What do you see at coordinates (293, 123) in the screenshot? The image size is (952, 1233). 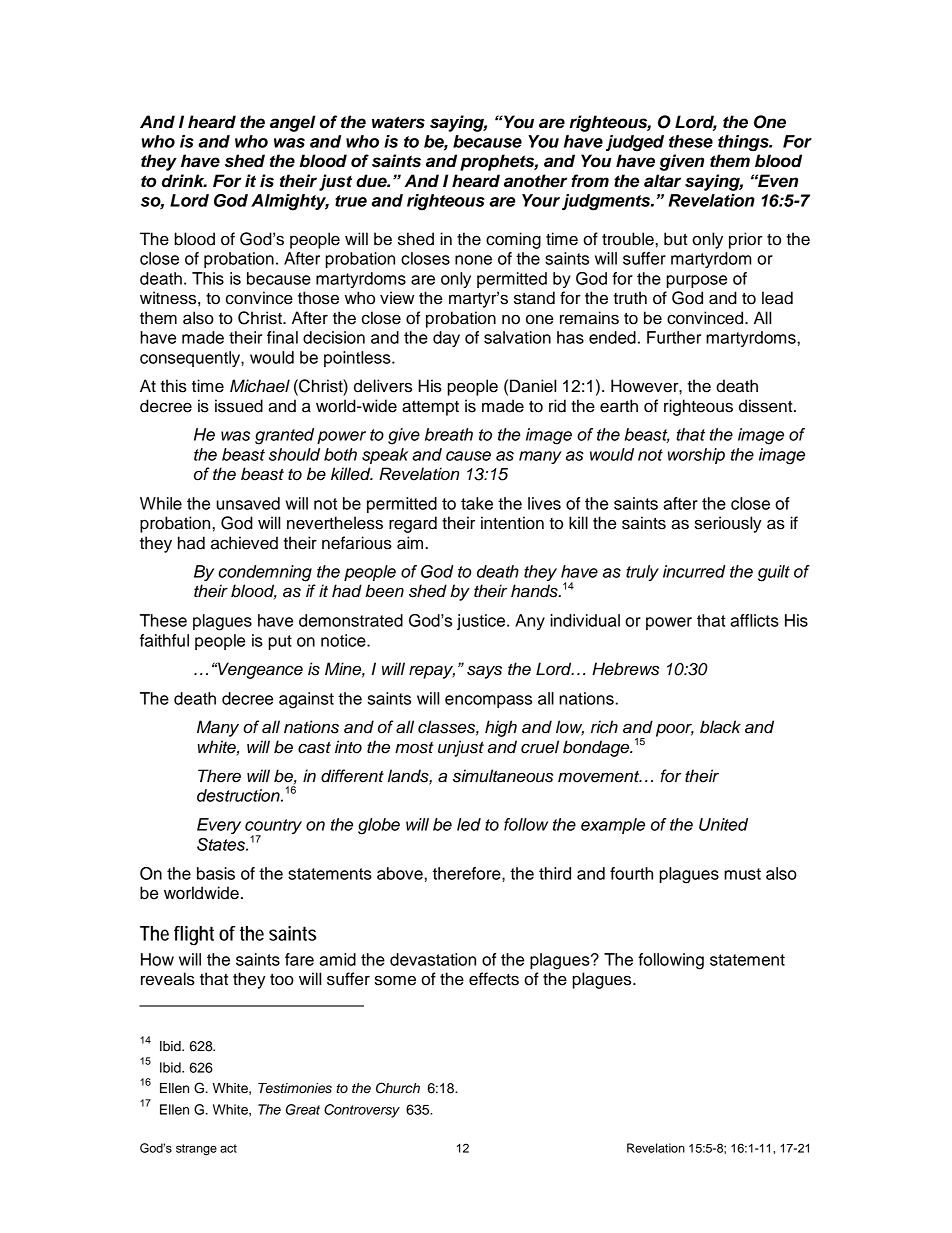 I see `angel` at bounding box center [293, 123].
